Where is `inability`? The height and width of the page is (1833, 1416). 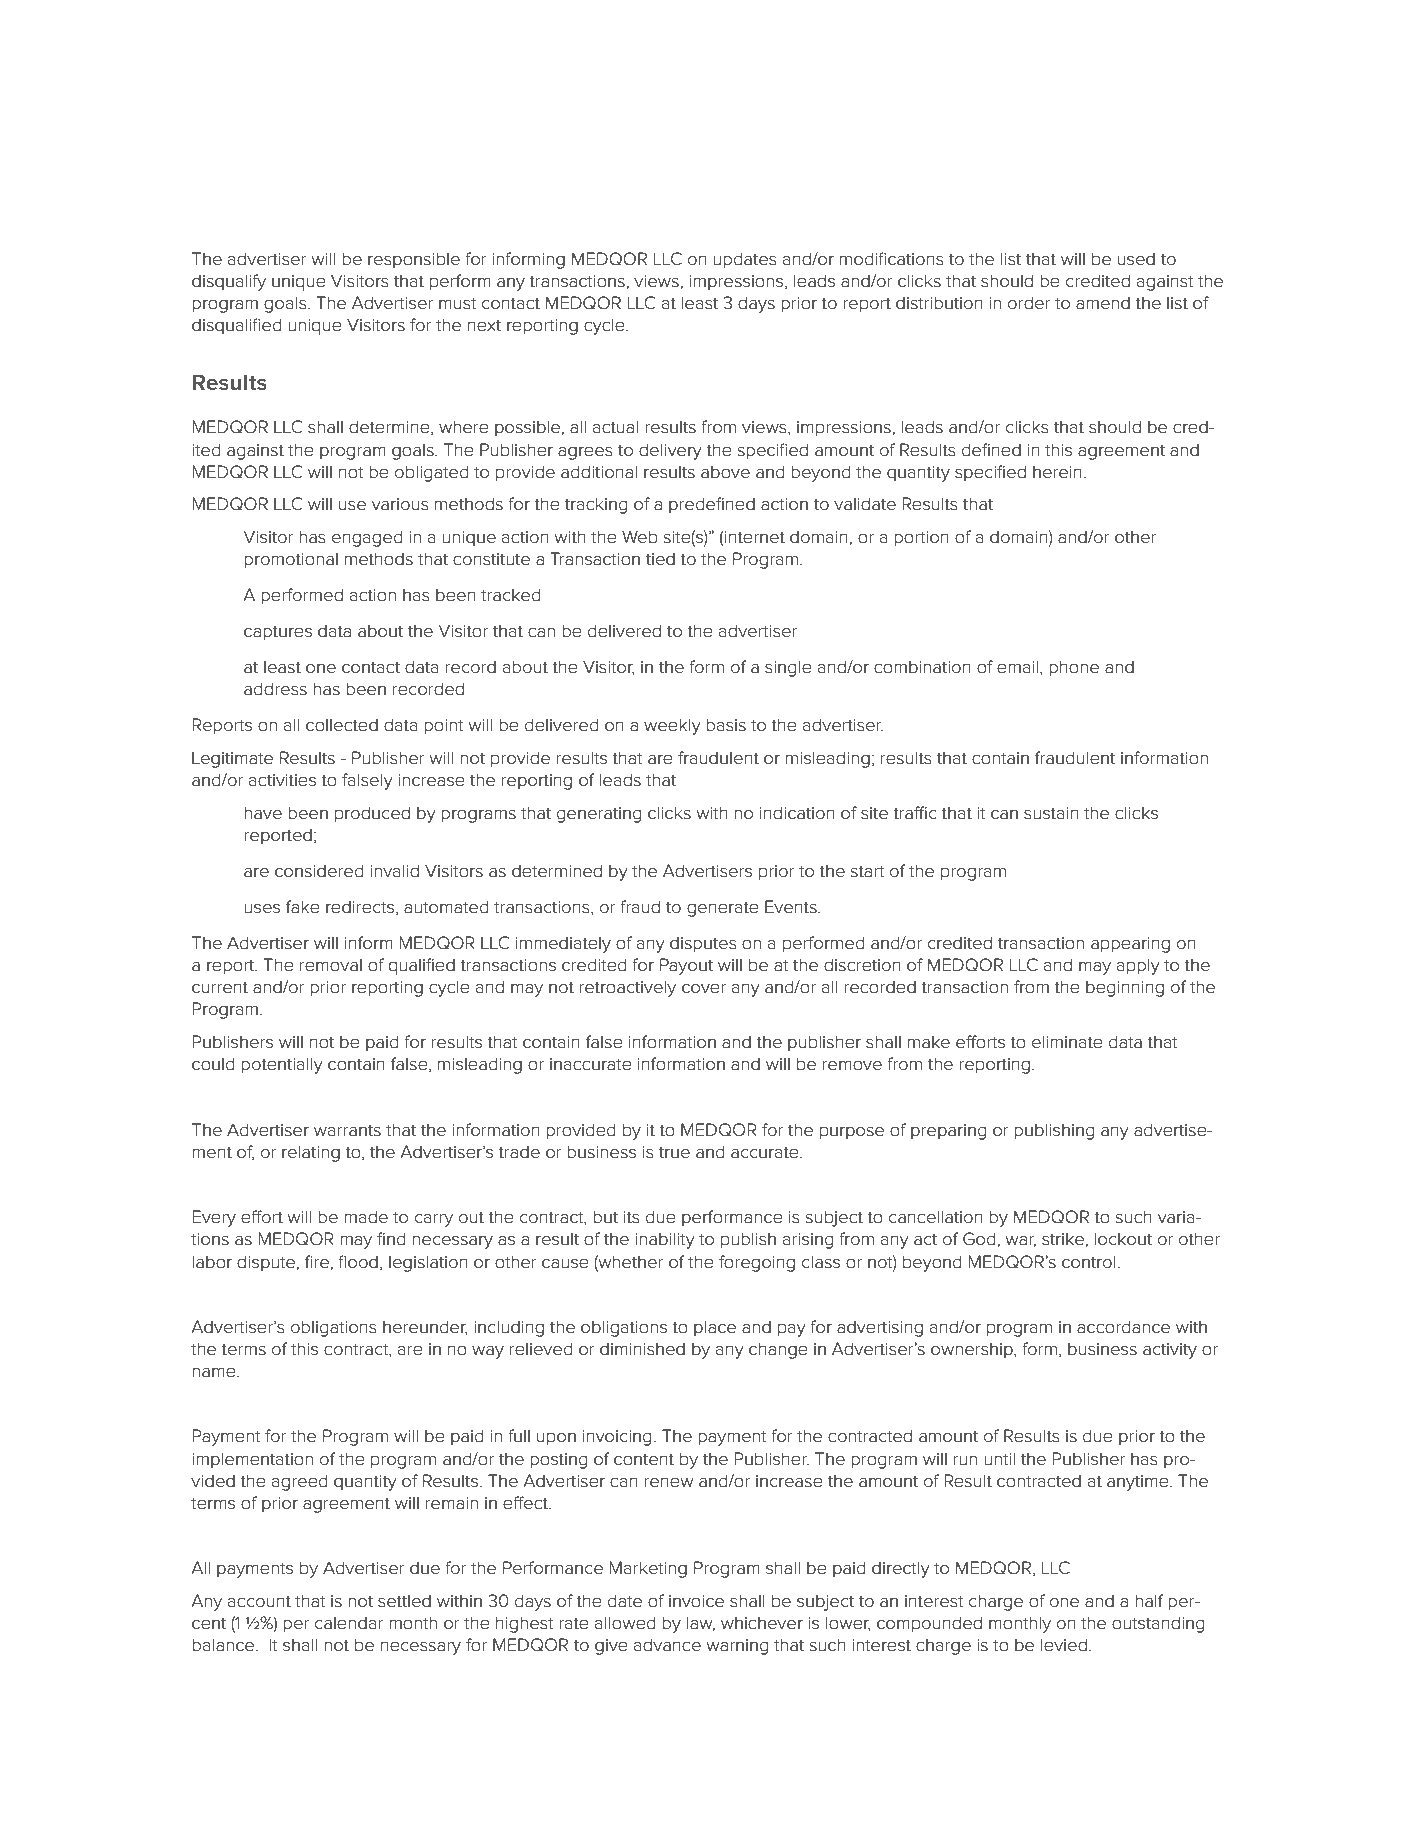 inability is located at coordinates (665, 1240).
